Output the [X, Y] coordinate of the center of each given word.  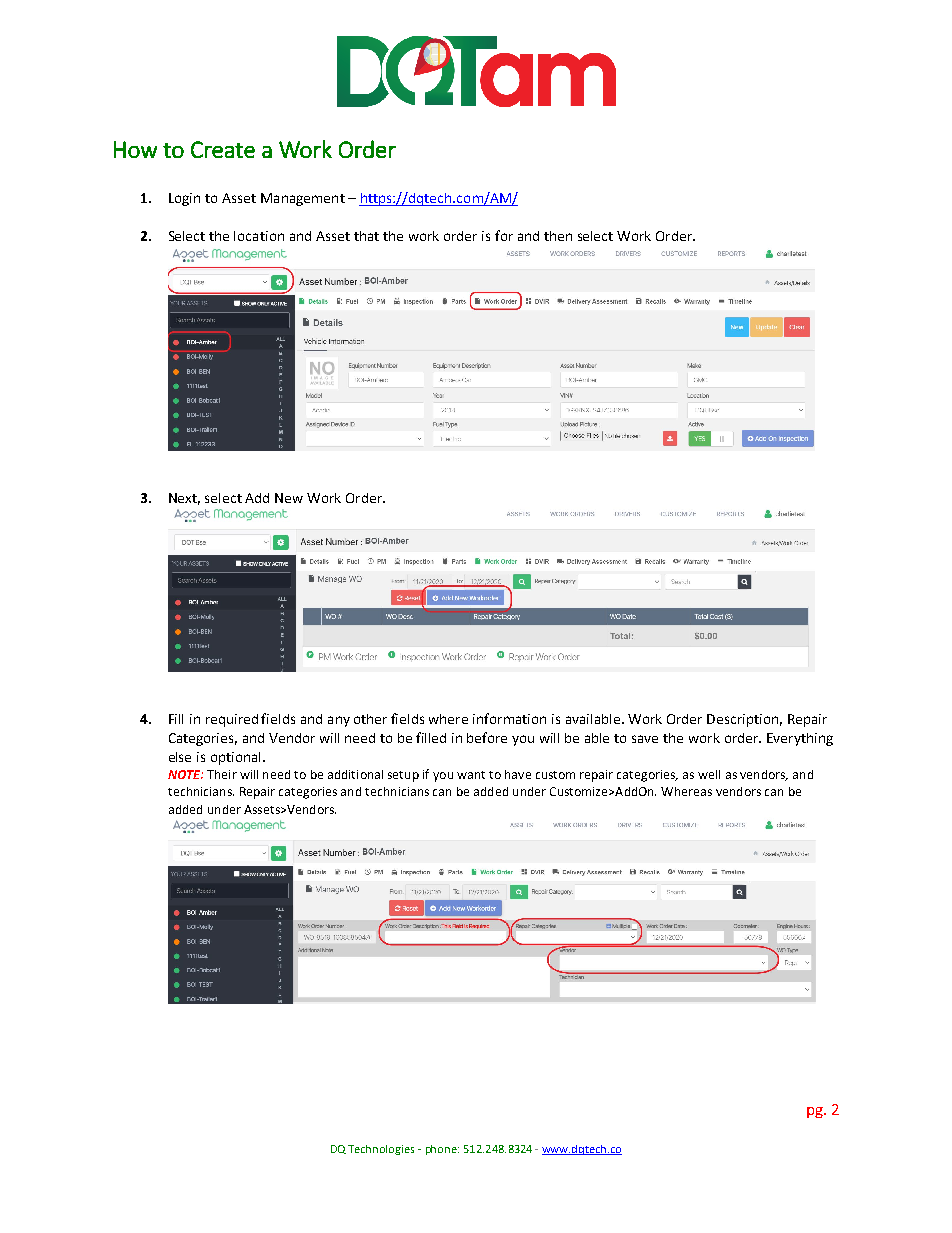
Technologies [381, 1150]
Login [184, 199]
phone [442, 1150]
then [558, 236]
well [709, 774]
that [366, 236]
